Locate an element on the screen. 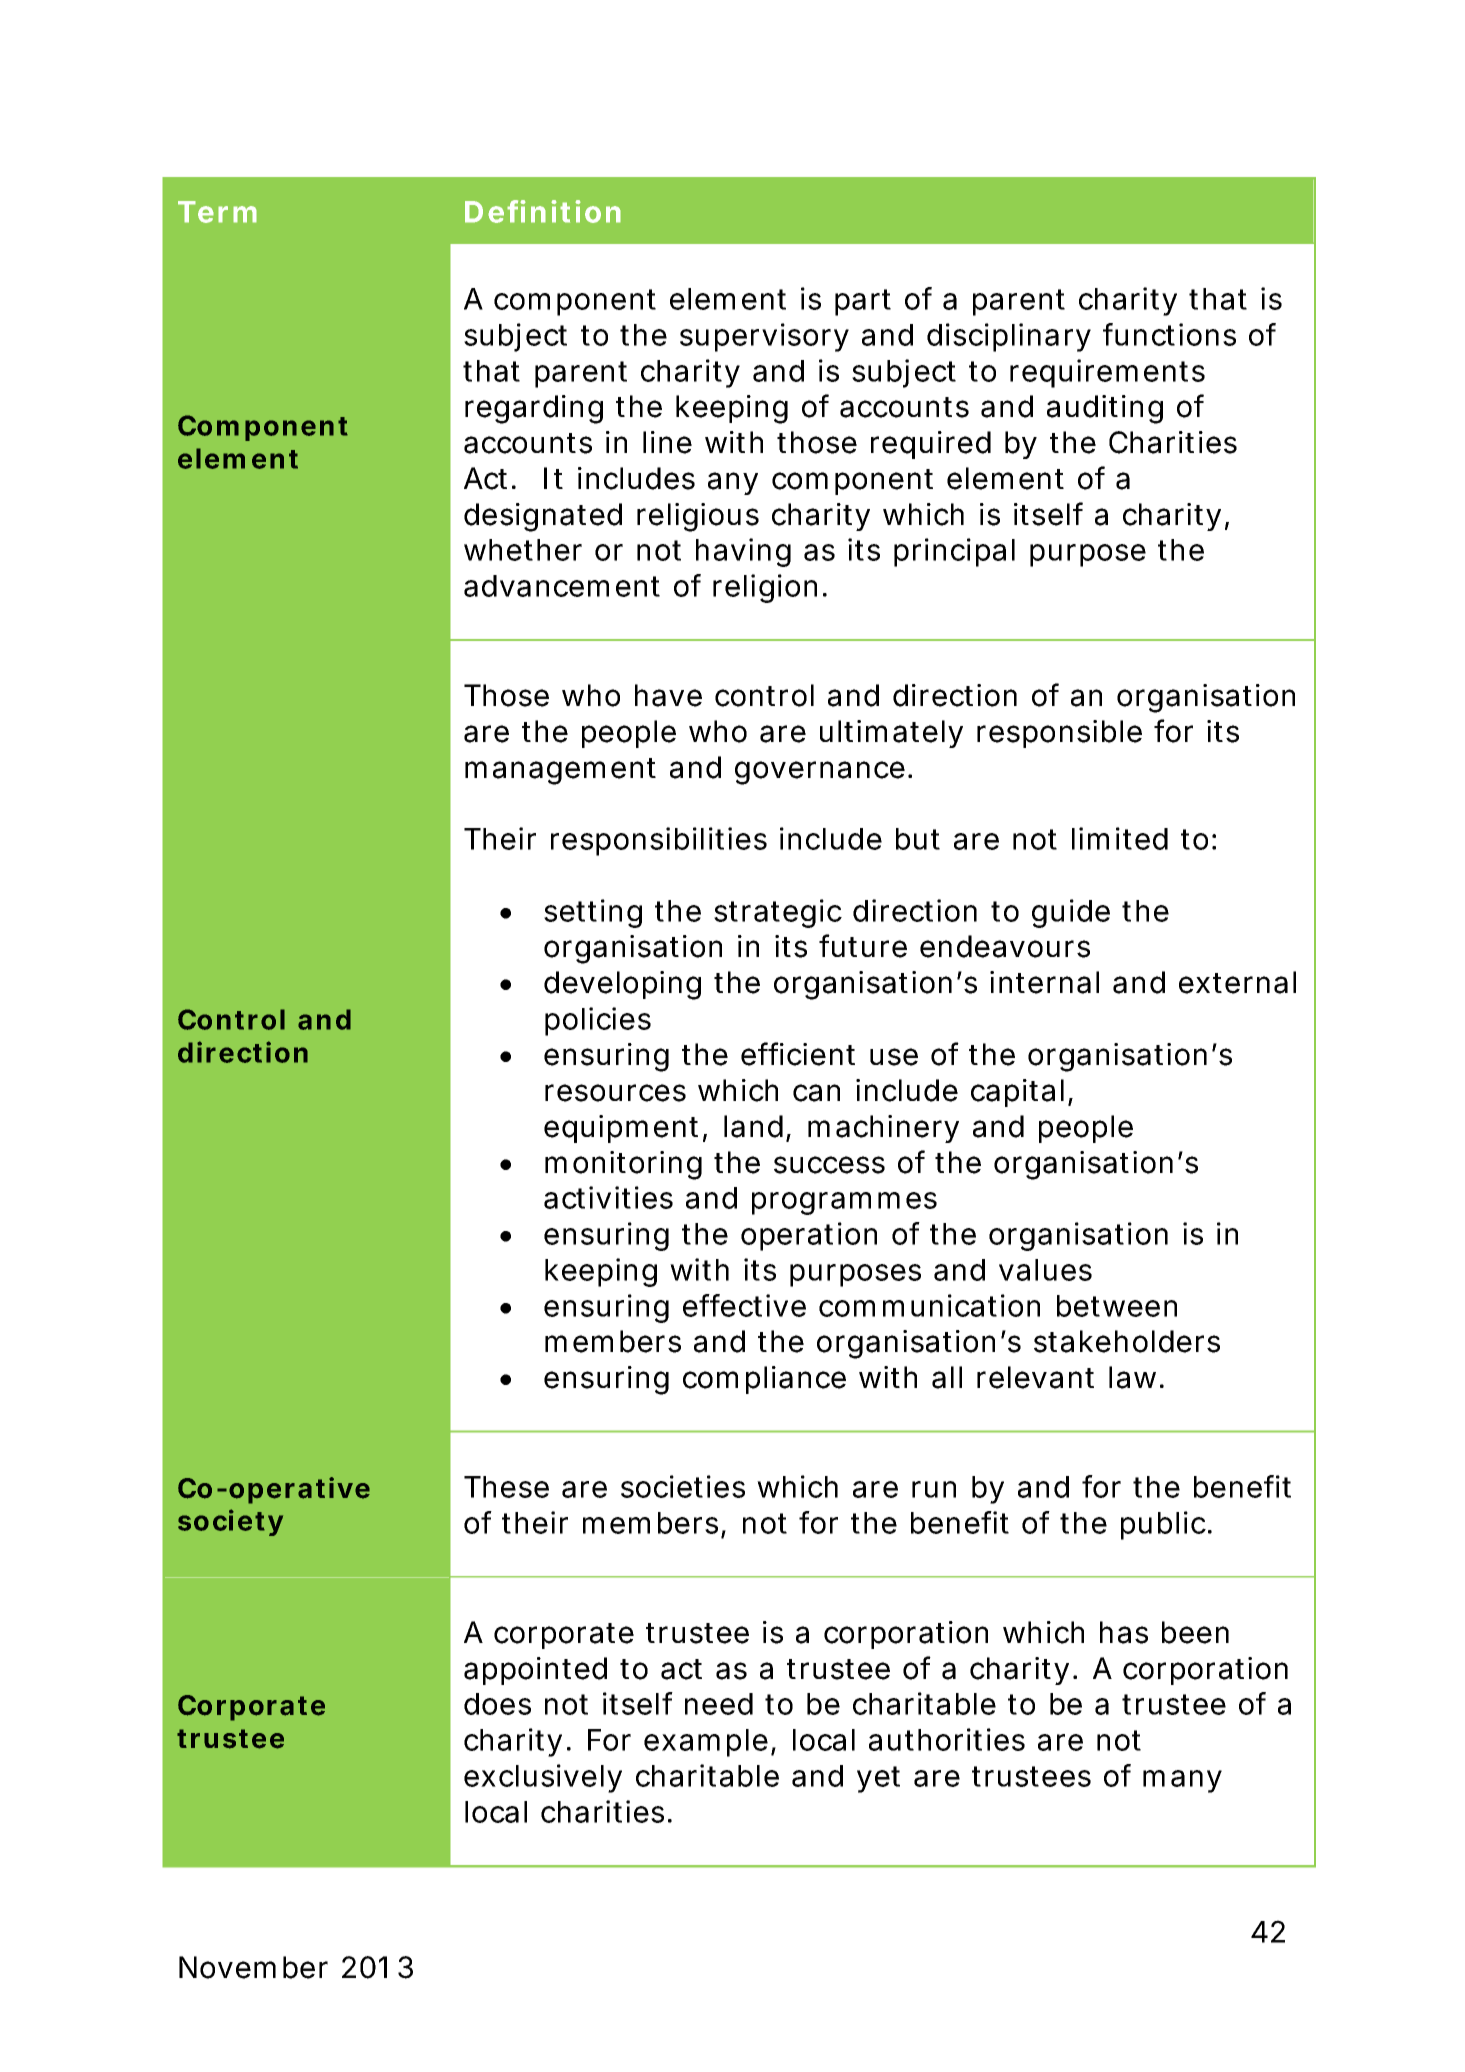 This screenshot has height=2072, width=1465. functions is located at coordinates (1169, 334).
